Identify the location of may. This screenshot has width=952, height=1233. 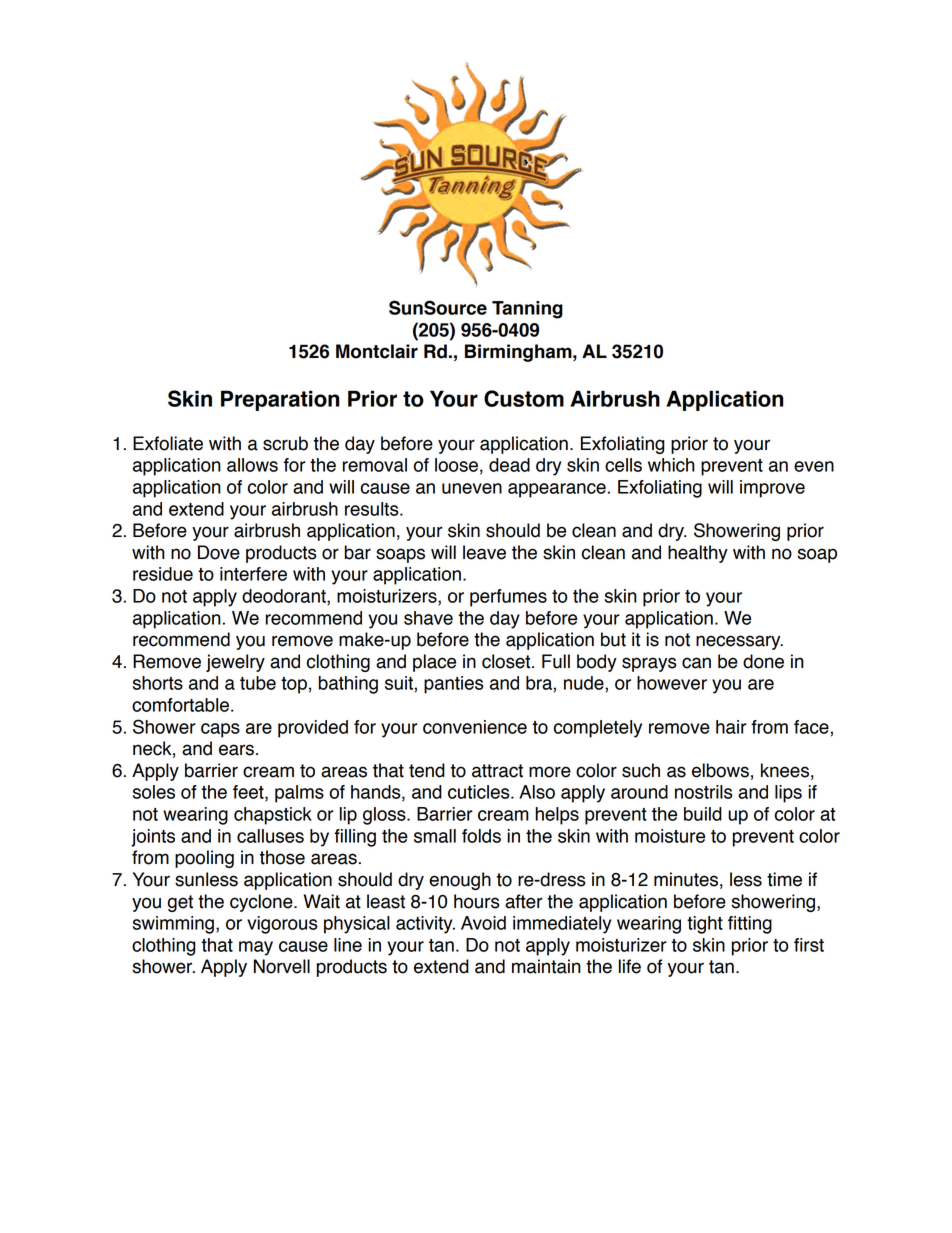
(256, 948).
